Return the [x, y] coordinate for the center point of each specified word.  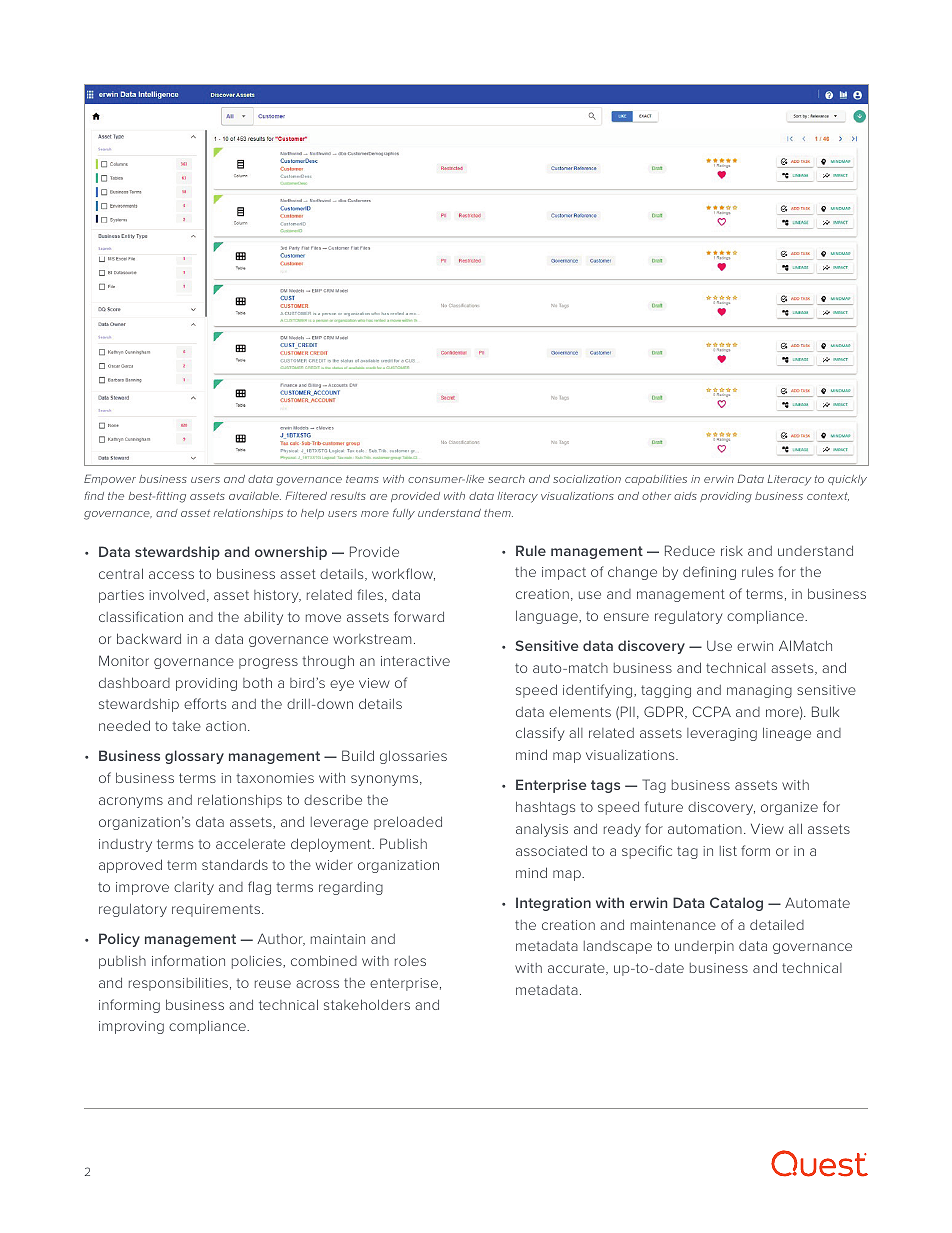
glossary [194, 757]
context [828, 496]
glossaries [413, 757]
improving [131, 1027]
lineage [787, 734]
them [498, 513]
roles [410, 961]
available [255, 496]
